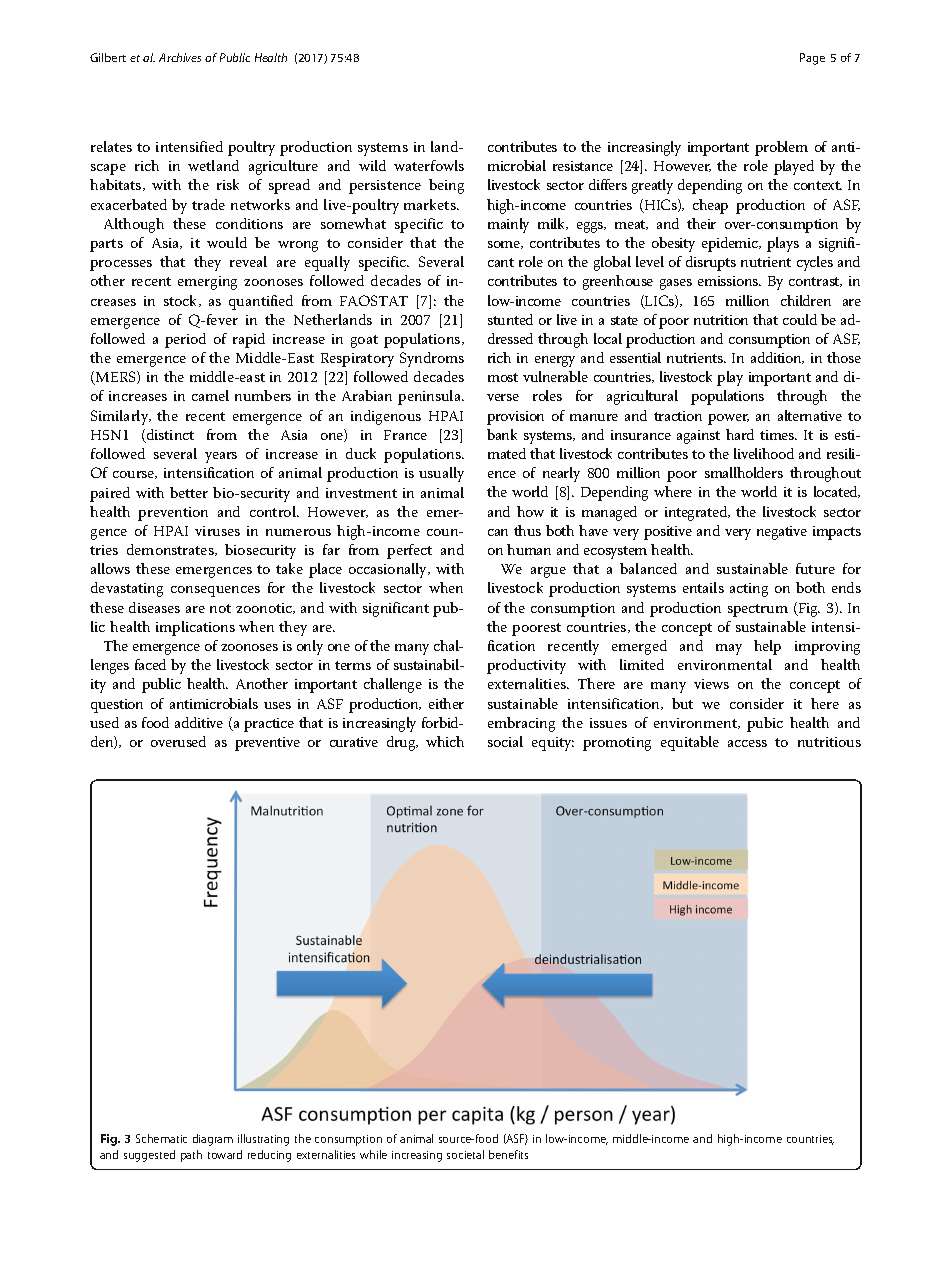 The height and width of the screenshot is (1265, 952). What do you see at coordinates (812, 59) in the screenshot?
I see `Page` at bounding box center [812, 59].
